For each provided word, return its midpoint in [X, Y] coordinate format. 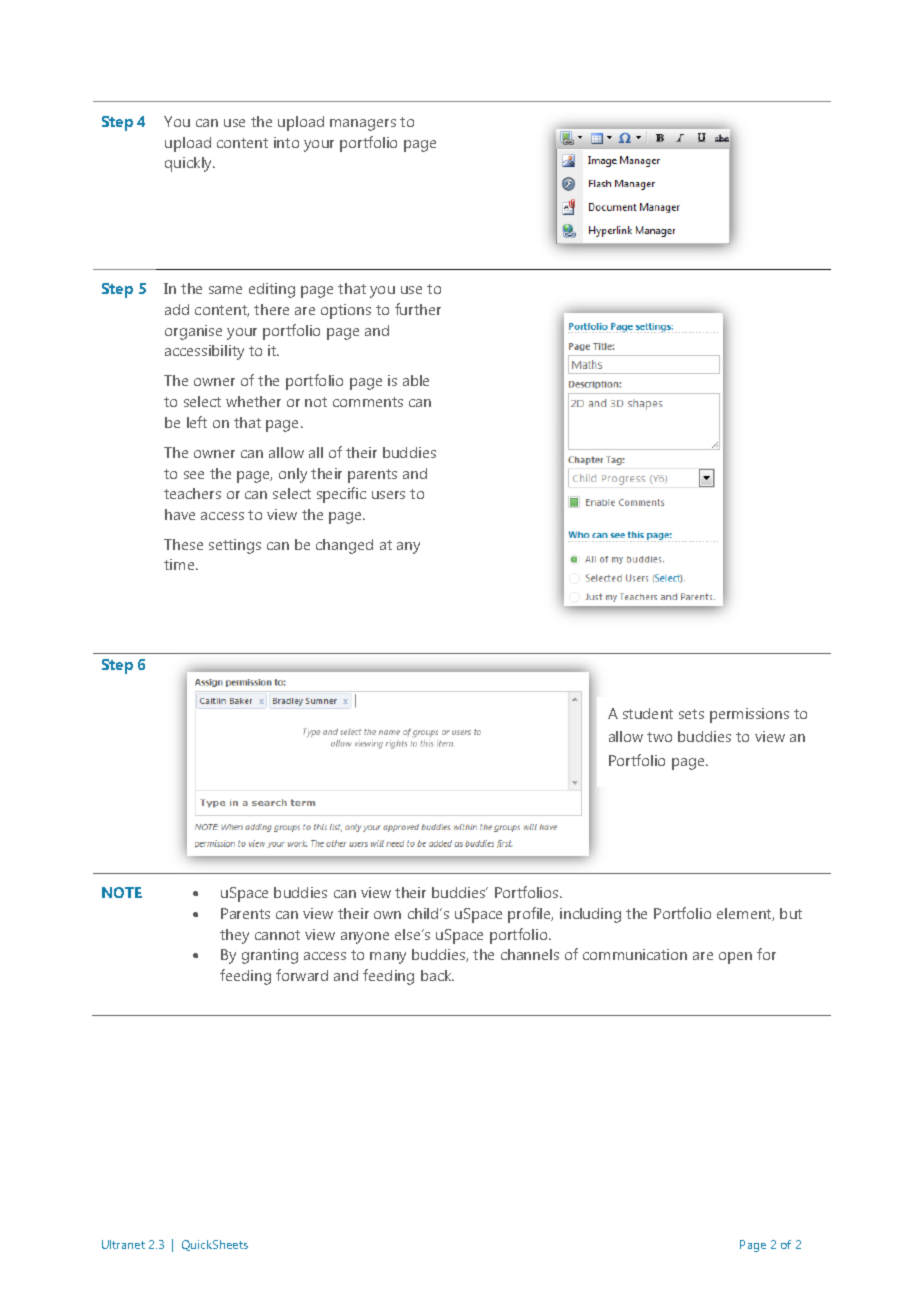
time [180, 564]
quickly [190, 164]
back [437, 975]
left [197, 422]
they [234, 936]
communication [635, 954]
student [648, 713]
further [418, 309]
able [416, 380]
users [388, 495]
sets [691, 714]
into [286, 142]
